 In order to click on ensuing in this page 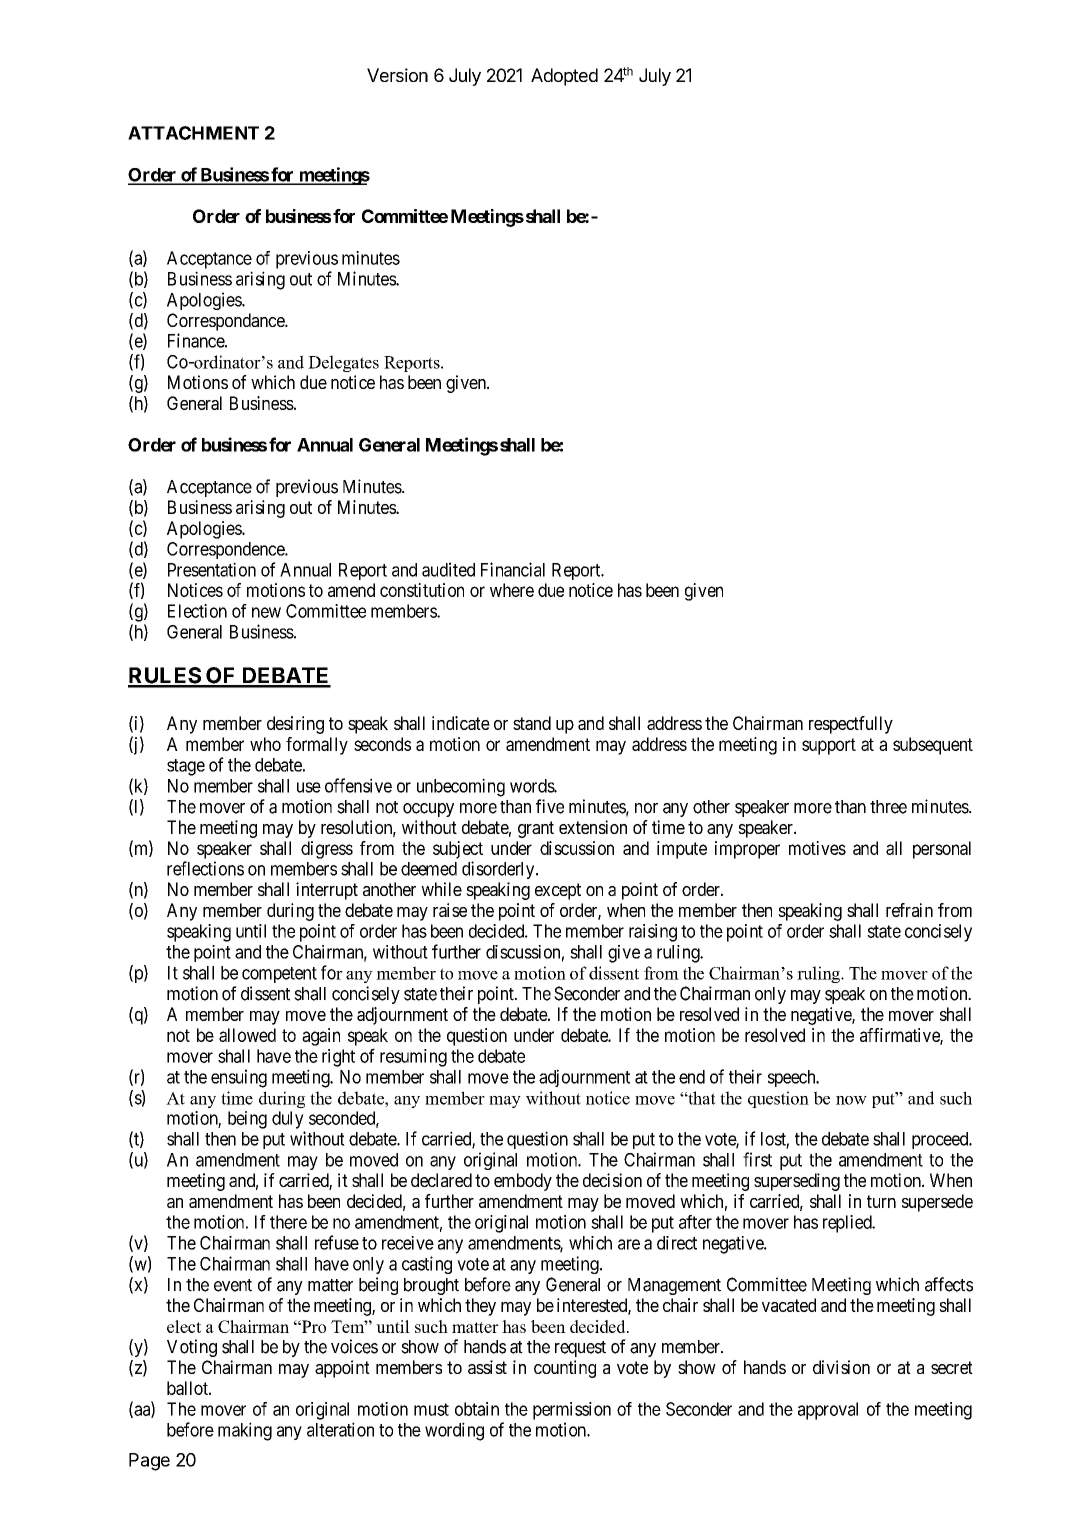, I will do `click(239, 1078)`.
